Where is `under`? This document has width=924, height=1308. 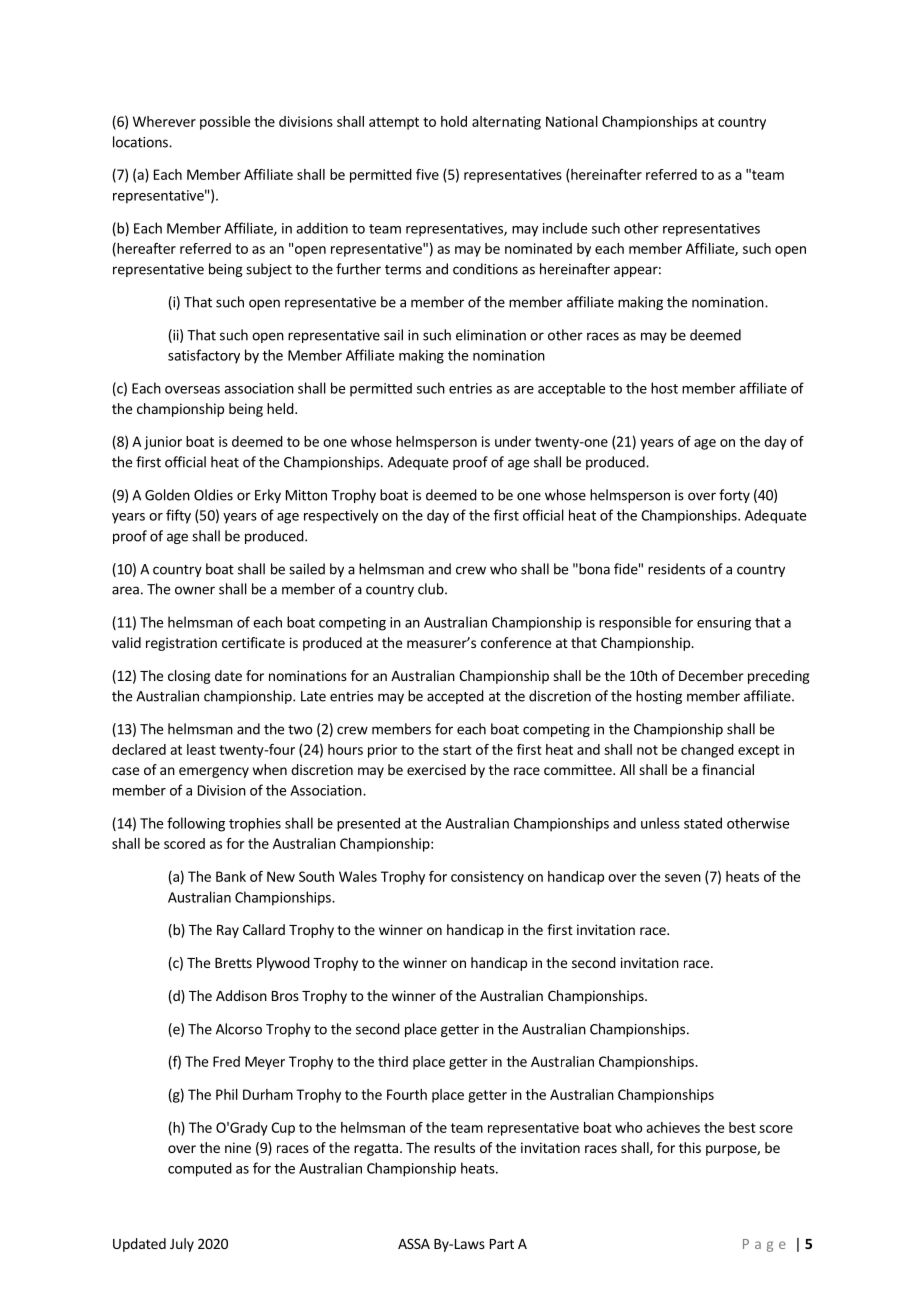 under is located at coordinates (513, 441).
